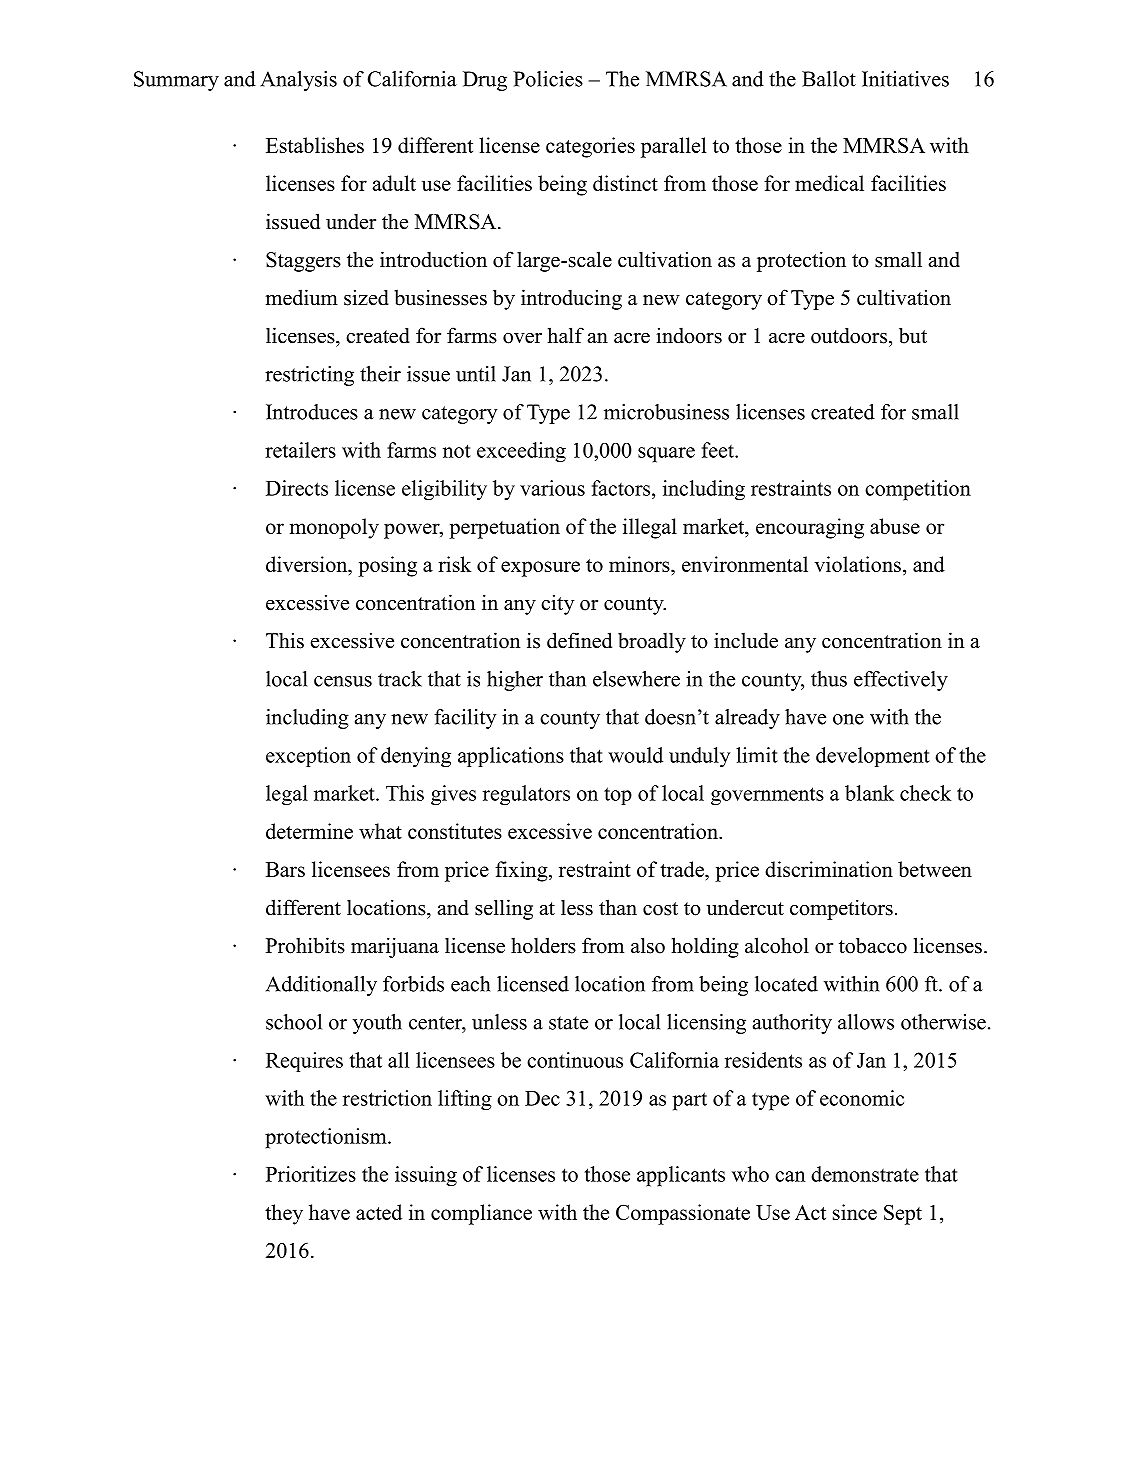 The width and height of the screenshot is (1127, 1458). What do you see at coordinates (526, 795) in the screenshot?
I see `regulators` at bounding box center [526, 795].
